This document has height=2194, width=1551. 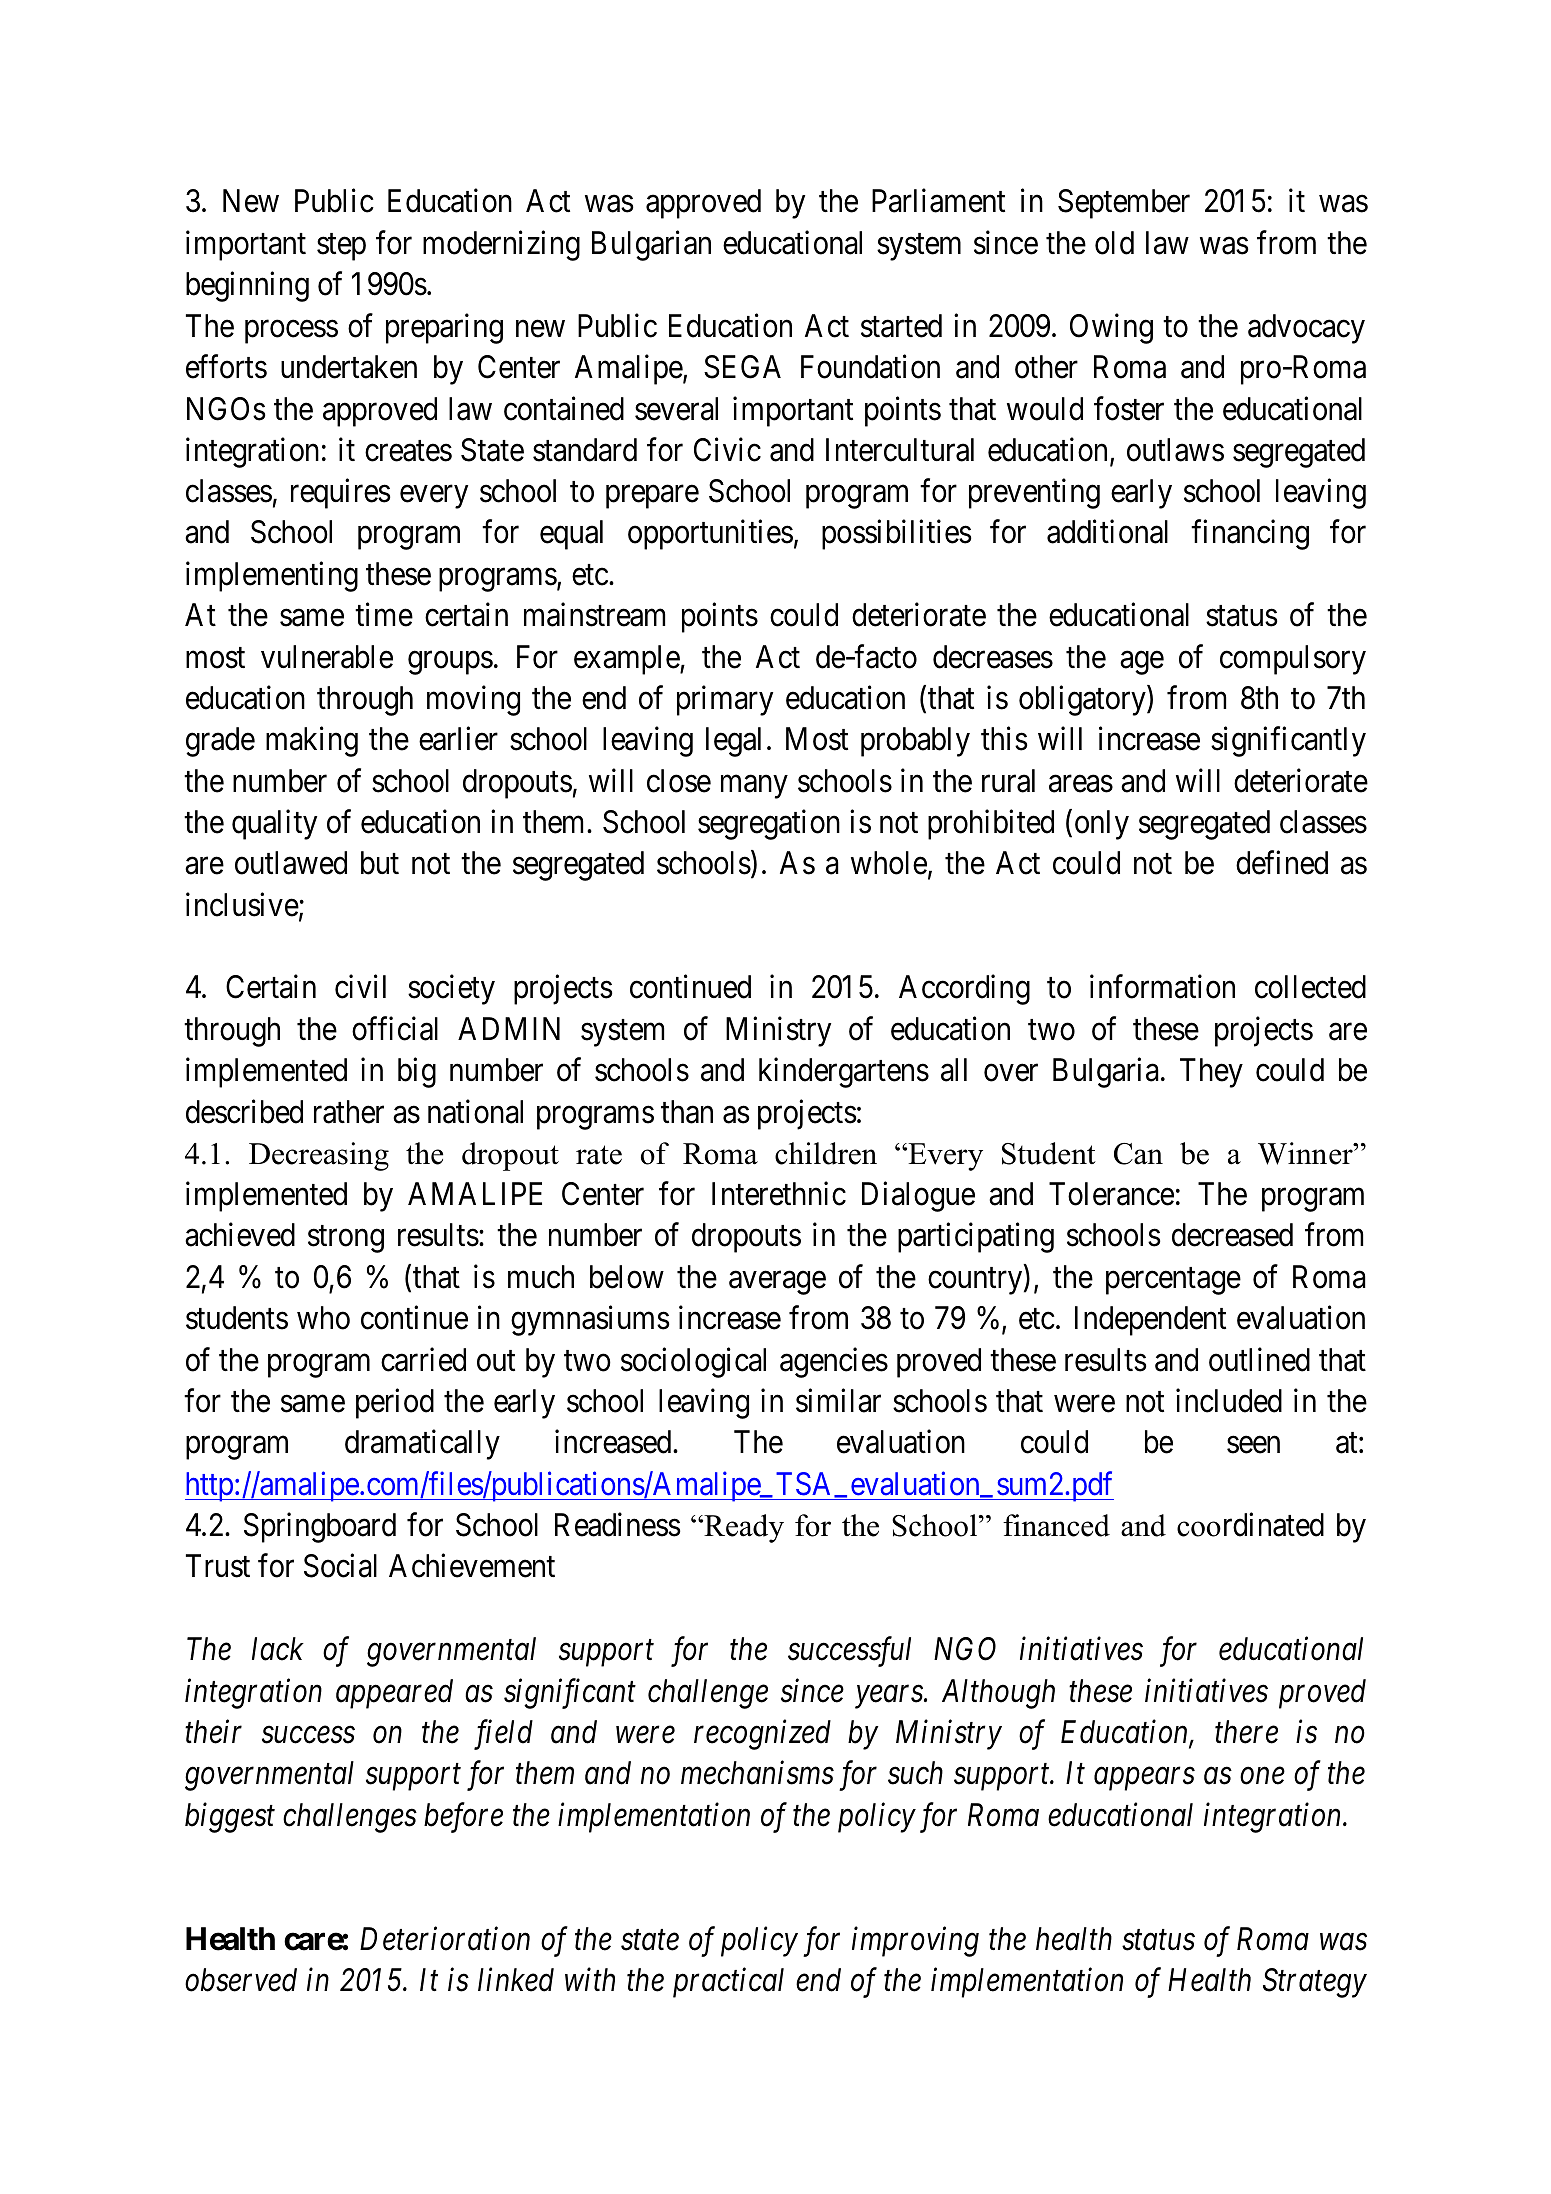 I want to click on SEGA, so click(x=742, y=367).
